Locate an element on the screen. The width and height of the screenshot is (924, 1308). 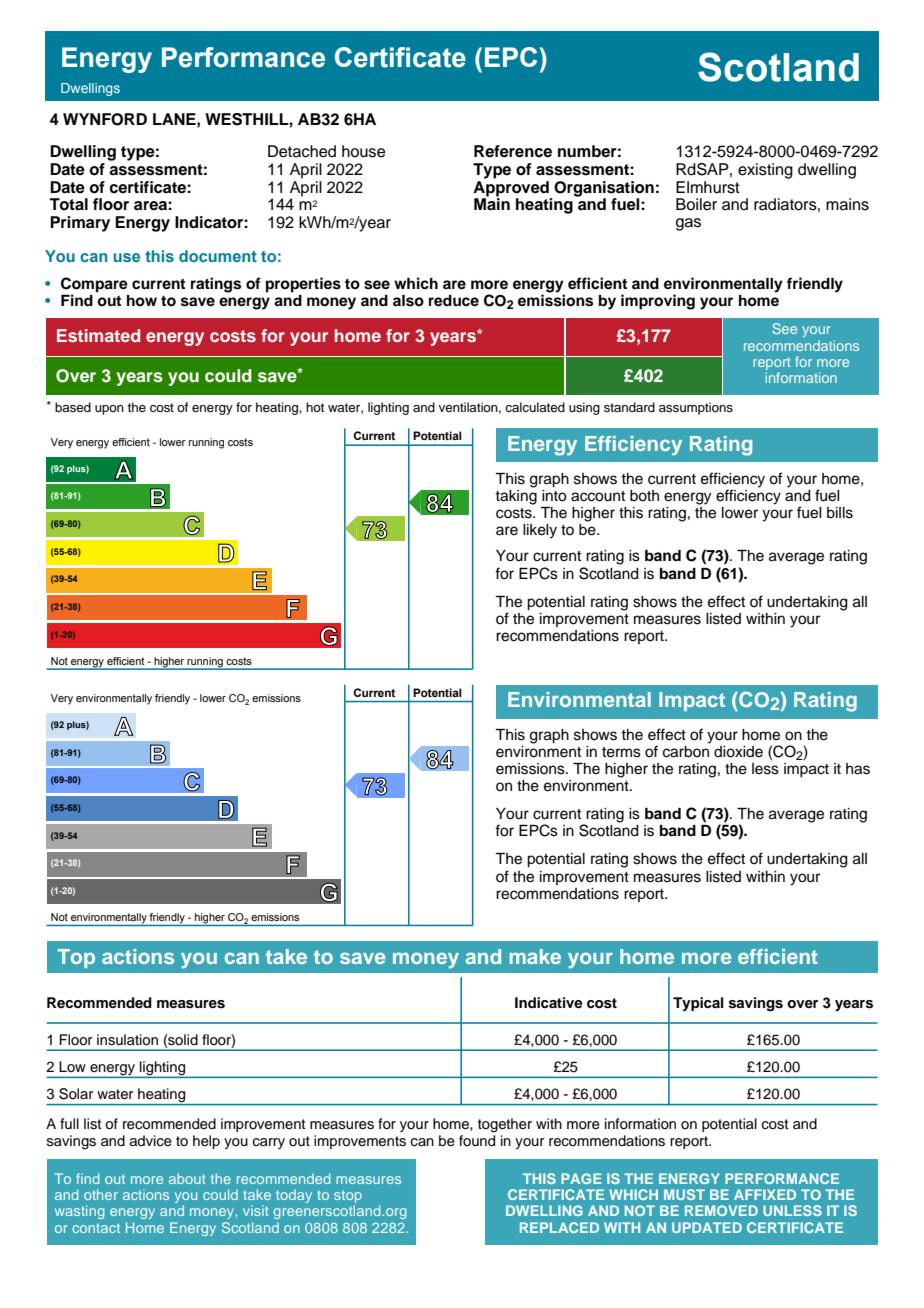
found is located at coordinates (477, 1141).
